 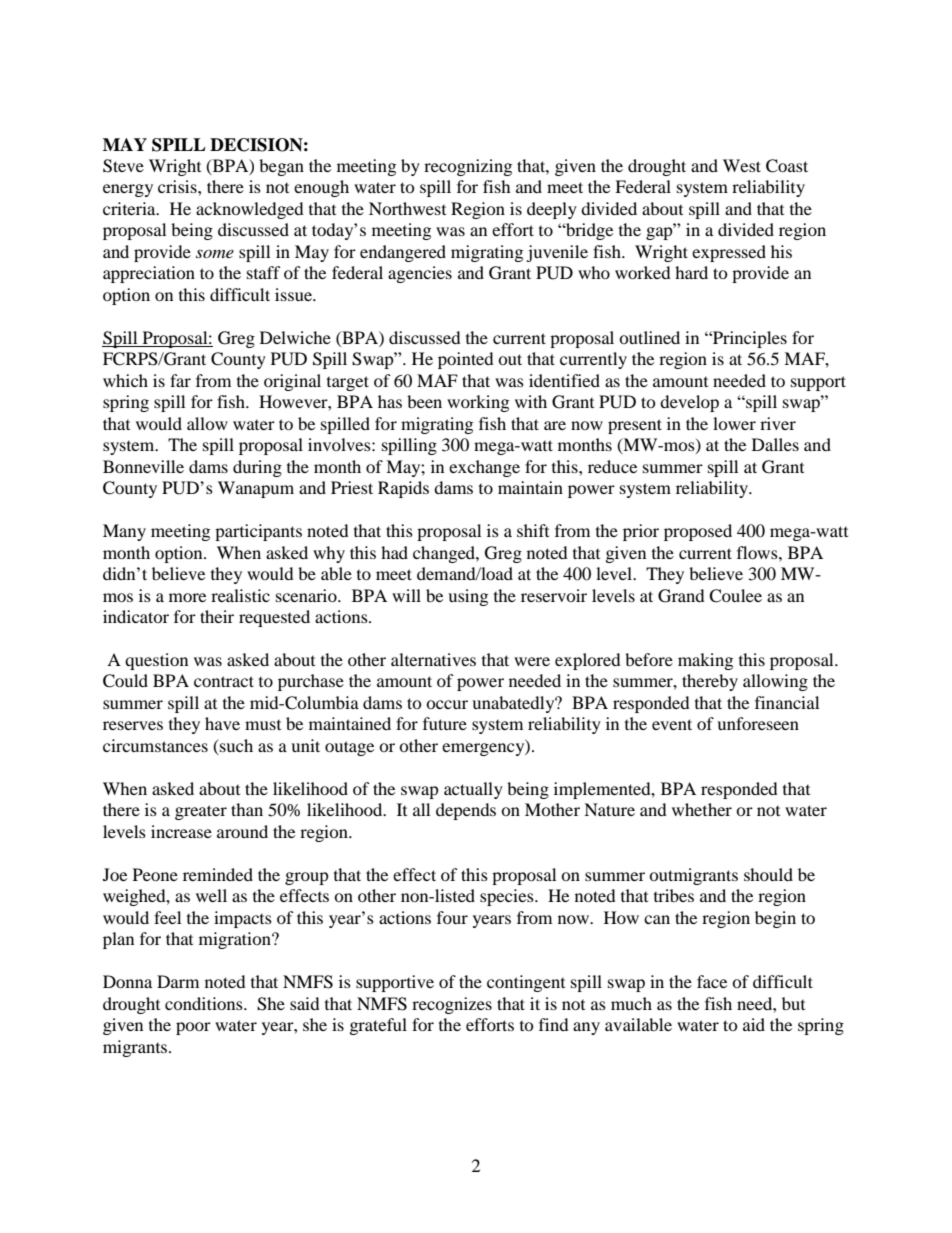 I want to click on far, so click(x=180, y=380).
